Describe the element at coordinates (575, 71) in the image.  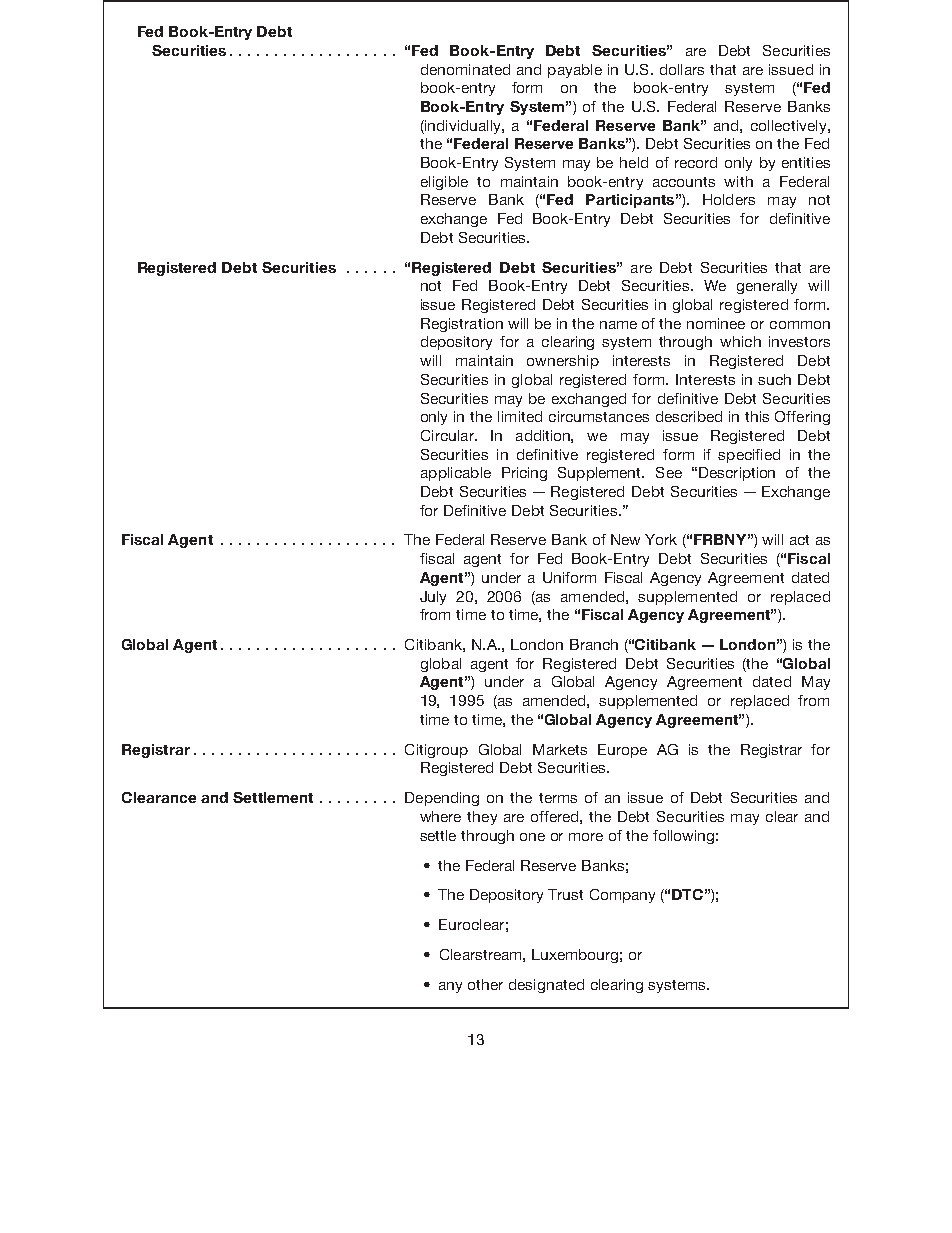
I see `payable` at that location.
